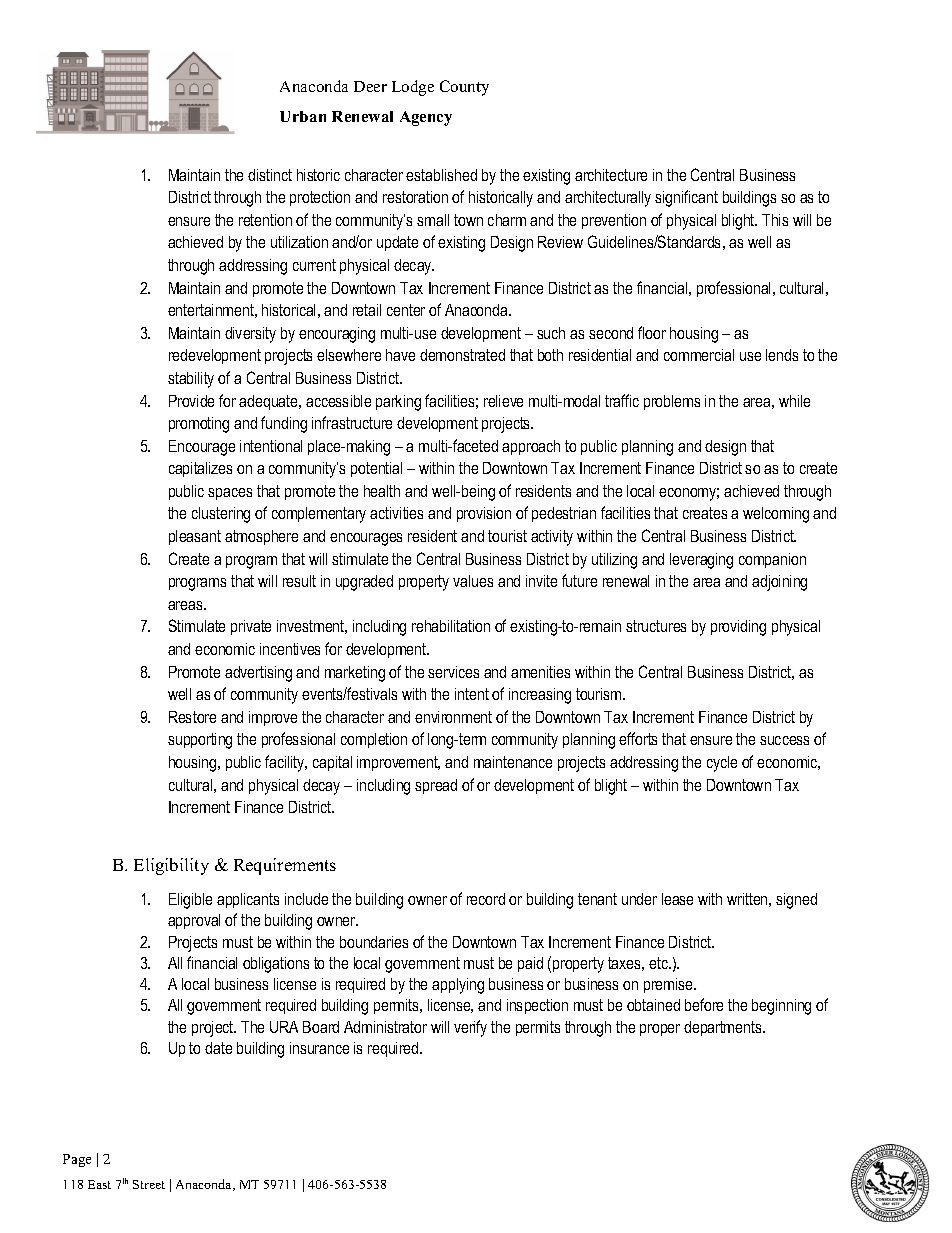  Describe the element at coordinates (451, 626) in the screenshot. I see `rehabilitation` at that location.
